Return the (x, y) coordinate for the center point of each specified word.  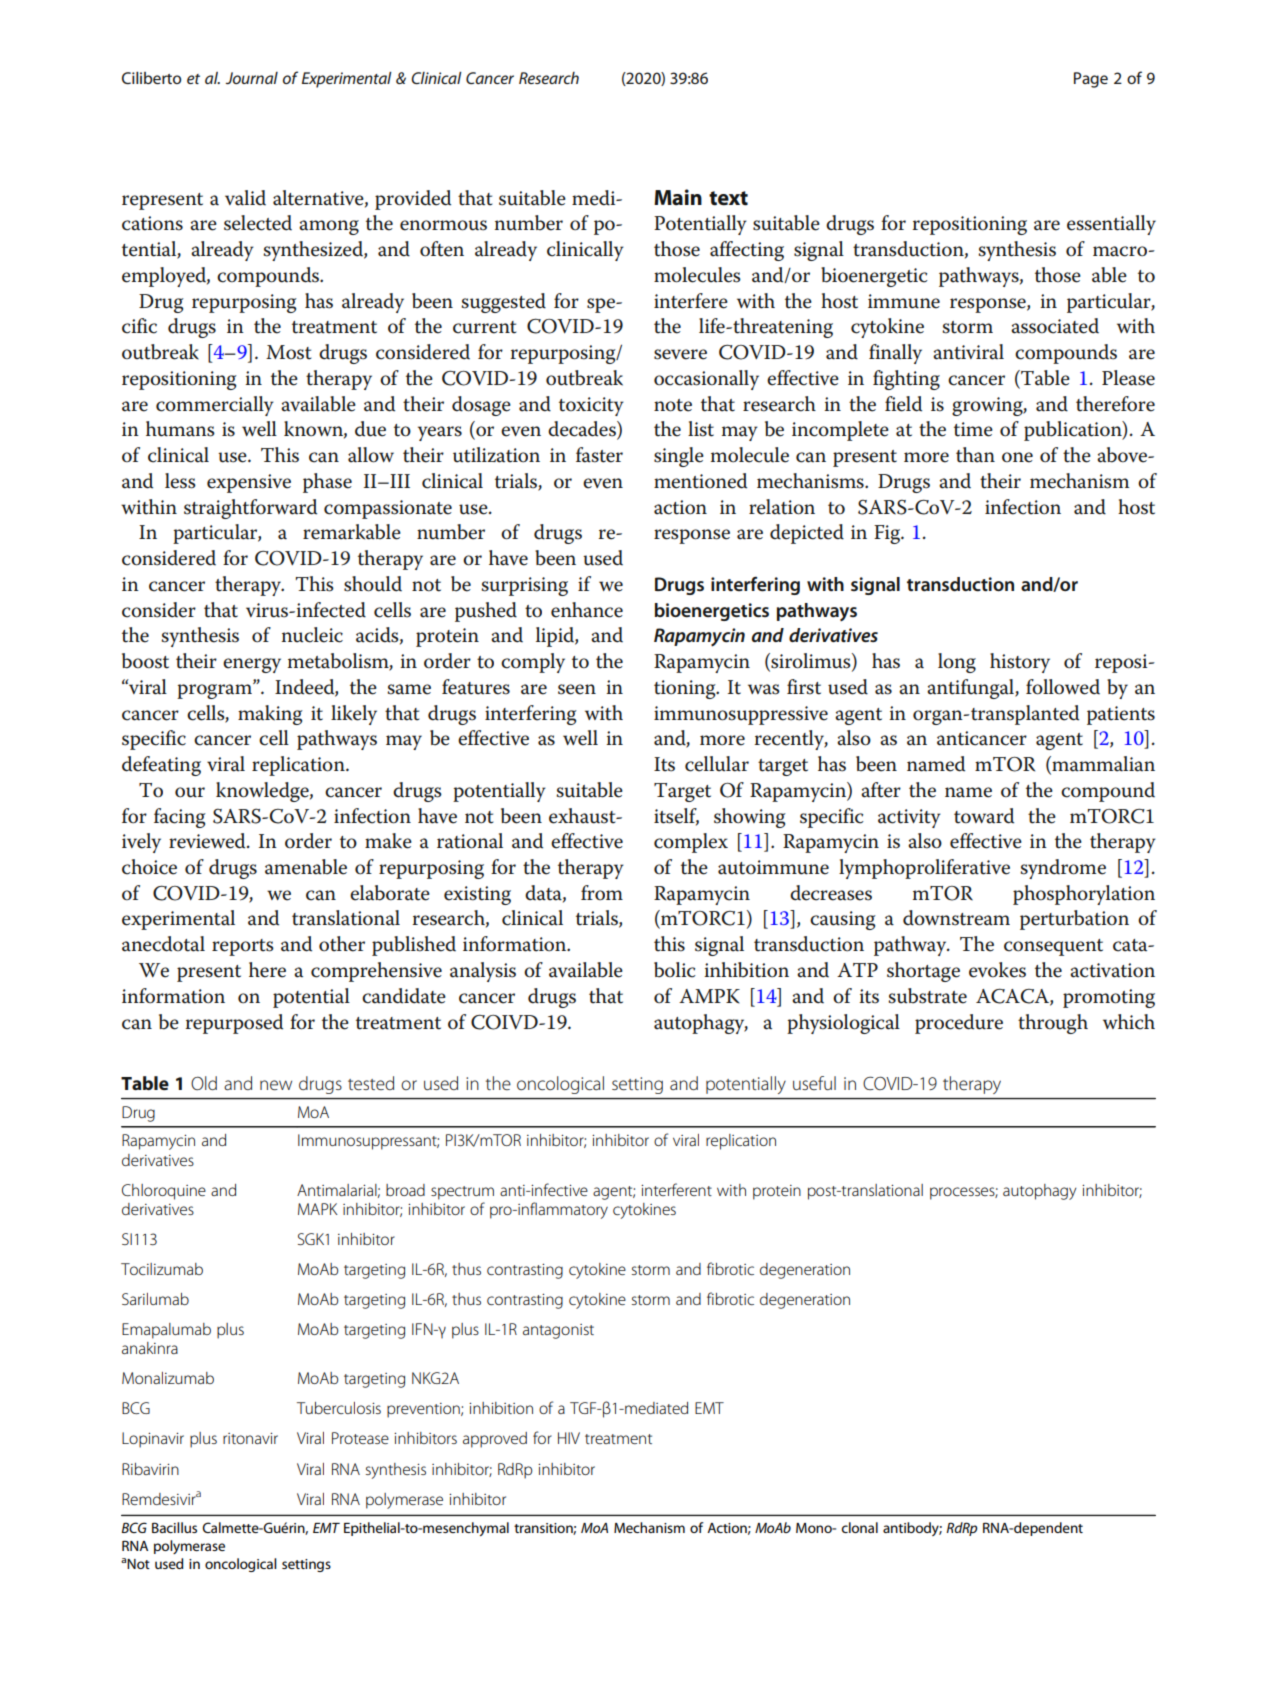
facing (180, 818)
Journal (252, 78)
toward (984, 816)
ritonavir (250, 1438)
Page (1091, 80)
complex (691, 843)
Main (678, 197)
